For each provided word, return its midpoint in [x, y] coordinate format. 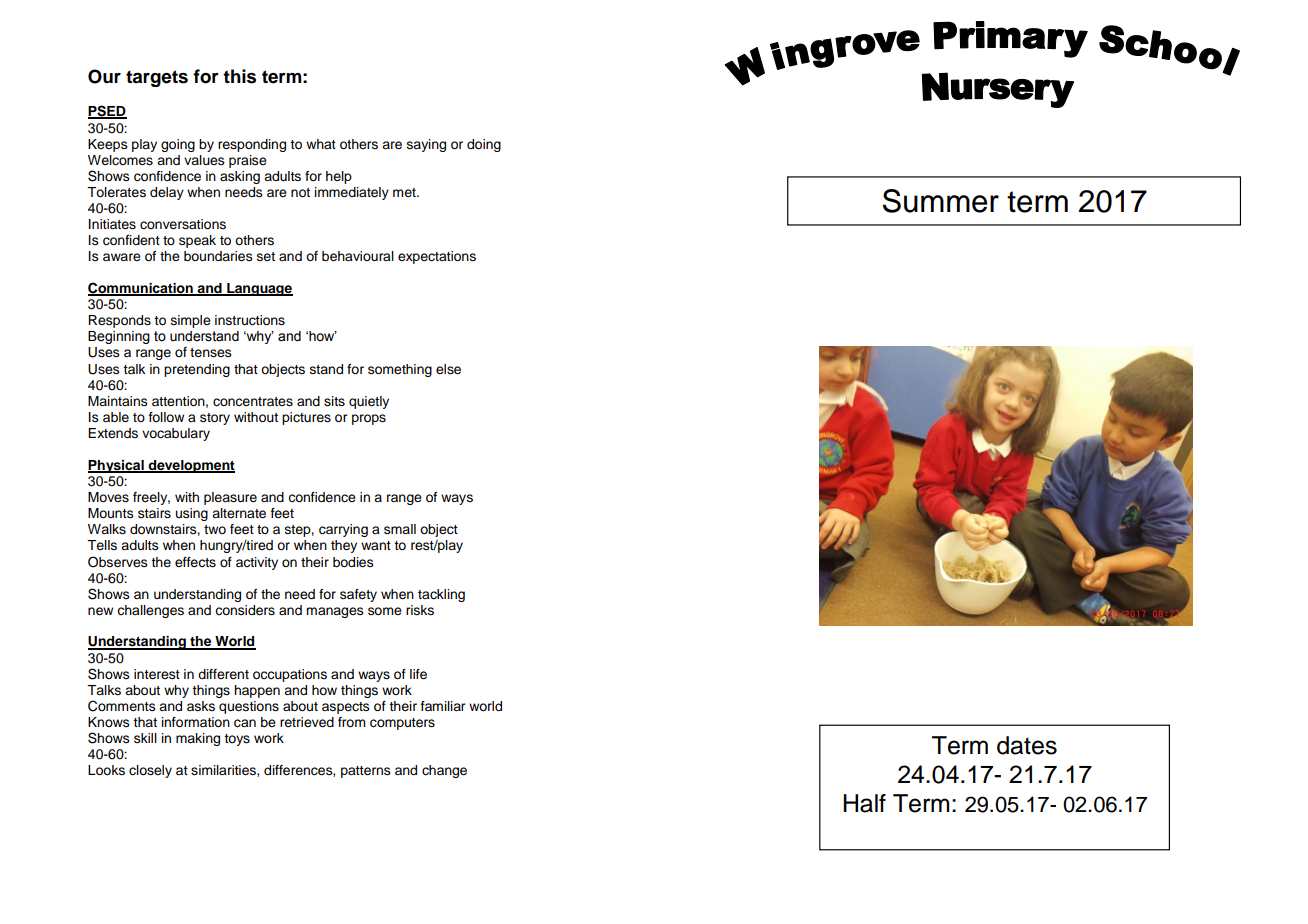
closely [150, 771]
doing [484, 145]
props [369, 419]
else [448, 369]
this [239, 76]
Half [864, 803]
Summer [941, 201]
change [444, 771]
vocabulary [176, 434]
